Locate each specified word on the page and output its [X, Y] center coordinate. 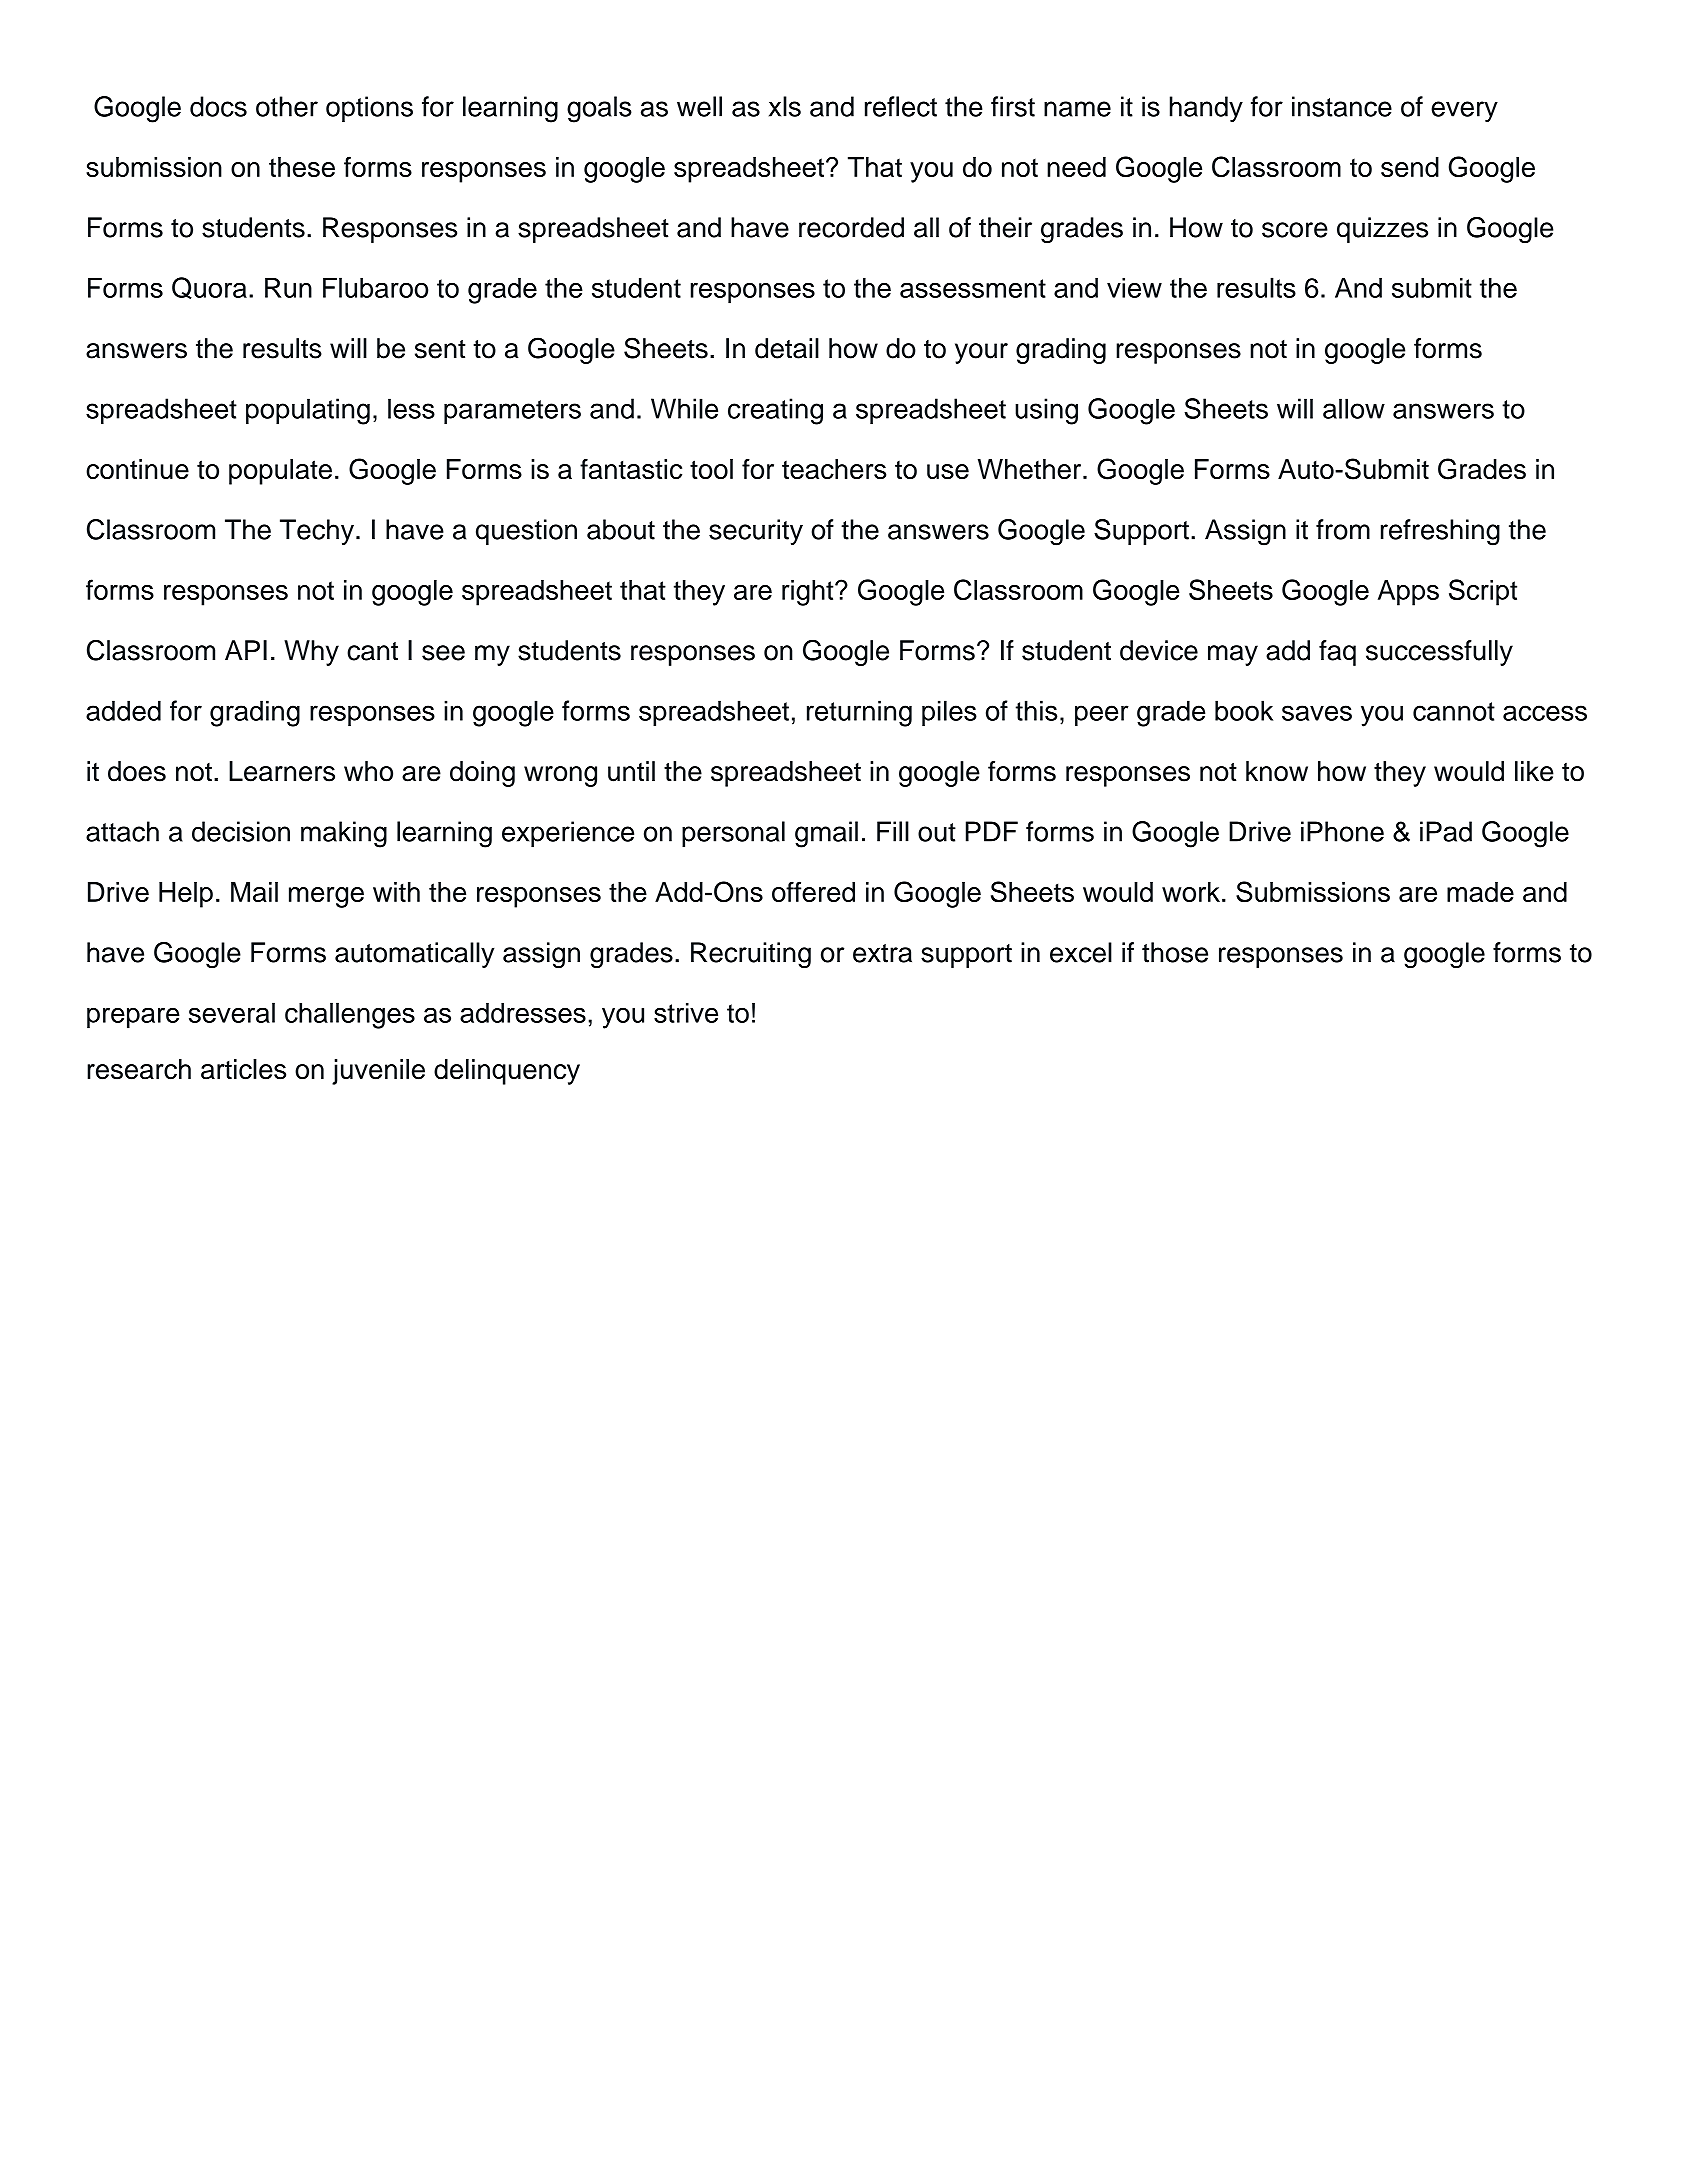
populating [308, 411]
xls [785, 106]
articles [243, 1069]
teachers [834, 469]
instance [1342, 106]
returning [859, 713]
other [287, 106]
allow [1354, 408]
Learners [282, 771]
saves [1317, 713]
